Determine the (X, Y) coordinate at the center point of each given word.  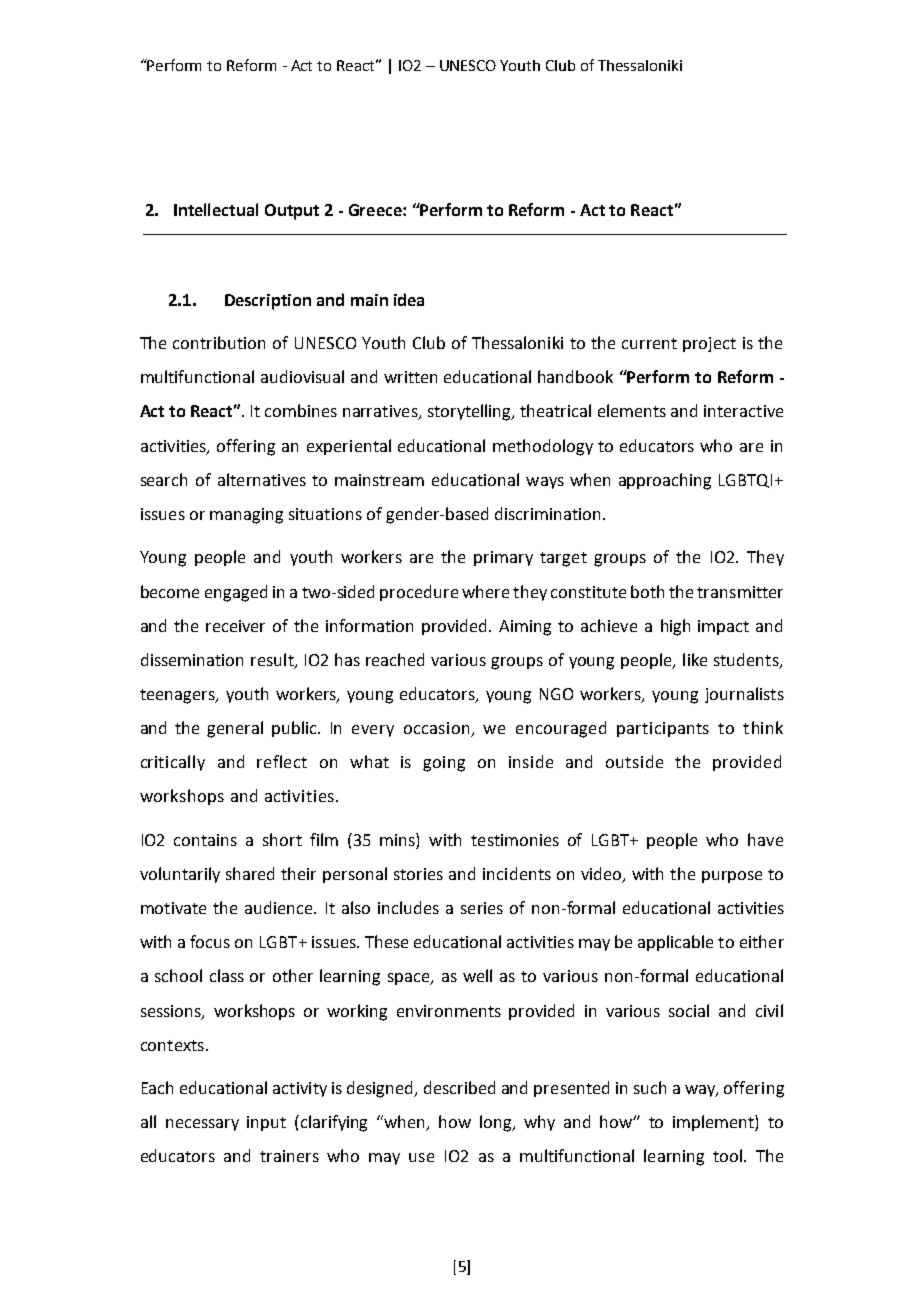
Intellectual (216, 209)
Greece (376, 210)
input (266, 1123)
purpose (732, 877)
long (497, 1123)
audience (280, 907)
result (273, 660)
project (709, 344)
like (695, 659)
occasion (438, 729)
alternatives (262, 479)
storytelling (471, 412)
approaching (665, 481)
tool (727, 1155)
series (482, 908)
